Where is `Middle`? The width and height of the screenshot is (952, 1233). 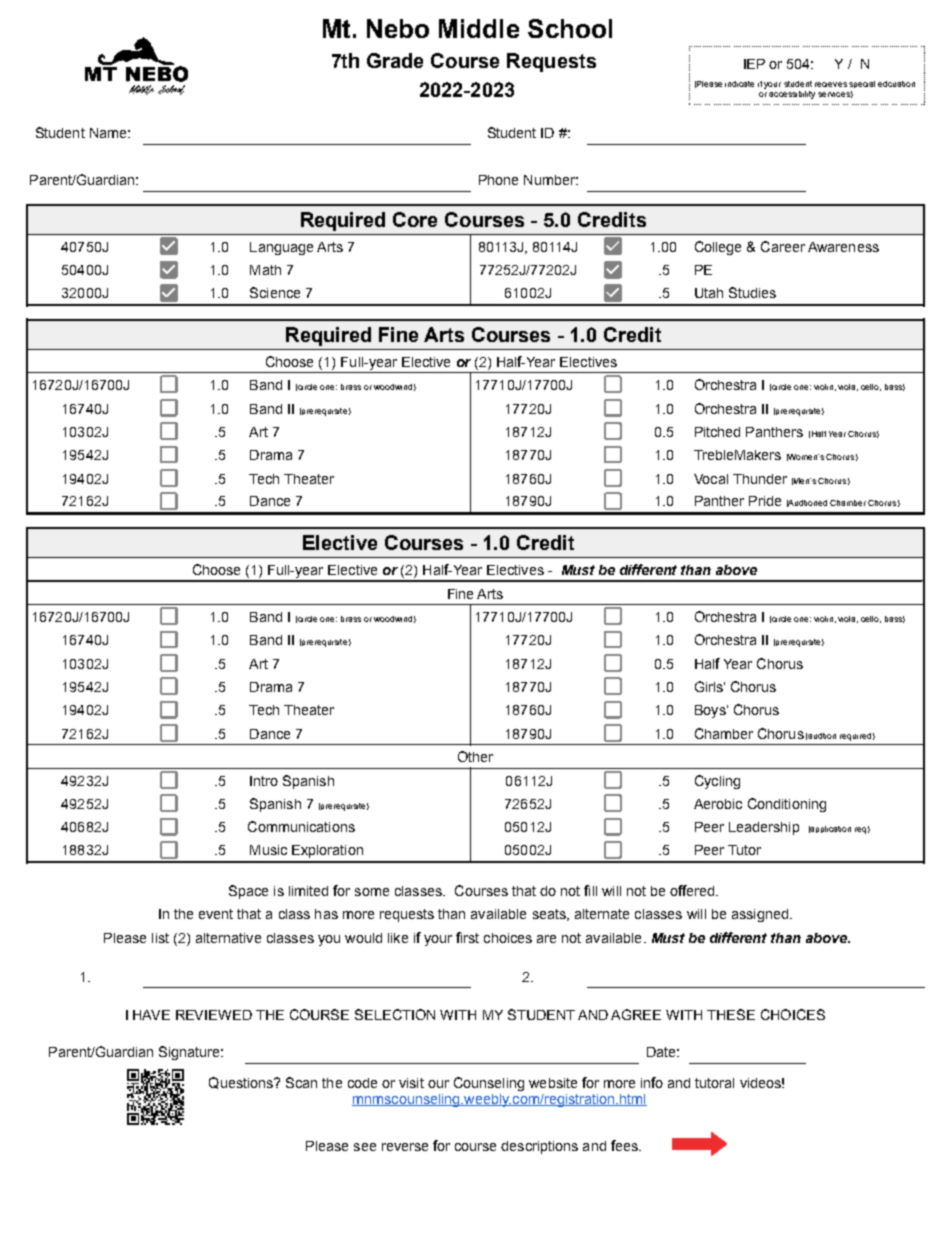
Middle is located at coordinates (479, 28).
